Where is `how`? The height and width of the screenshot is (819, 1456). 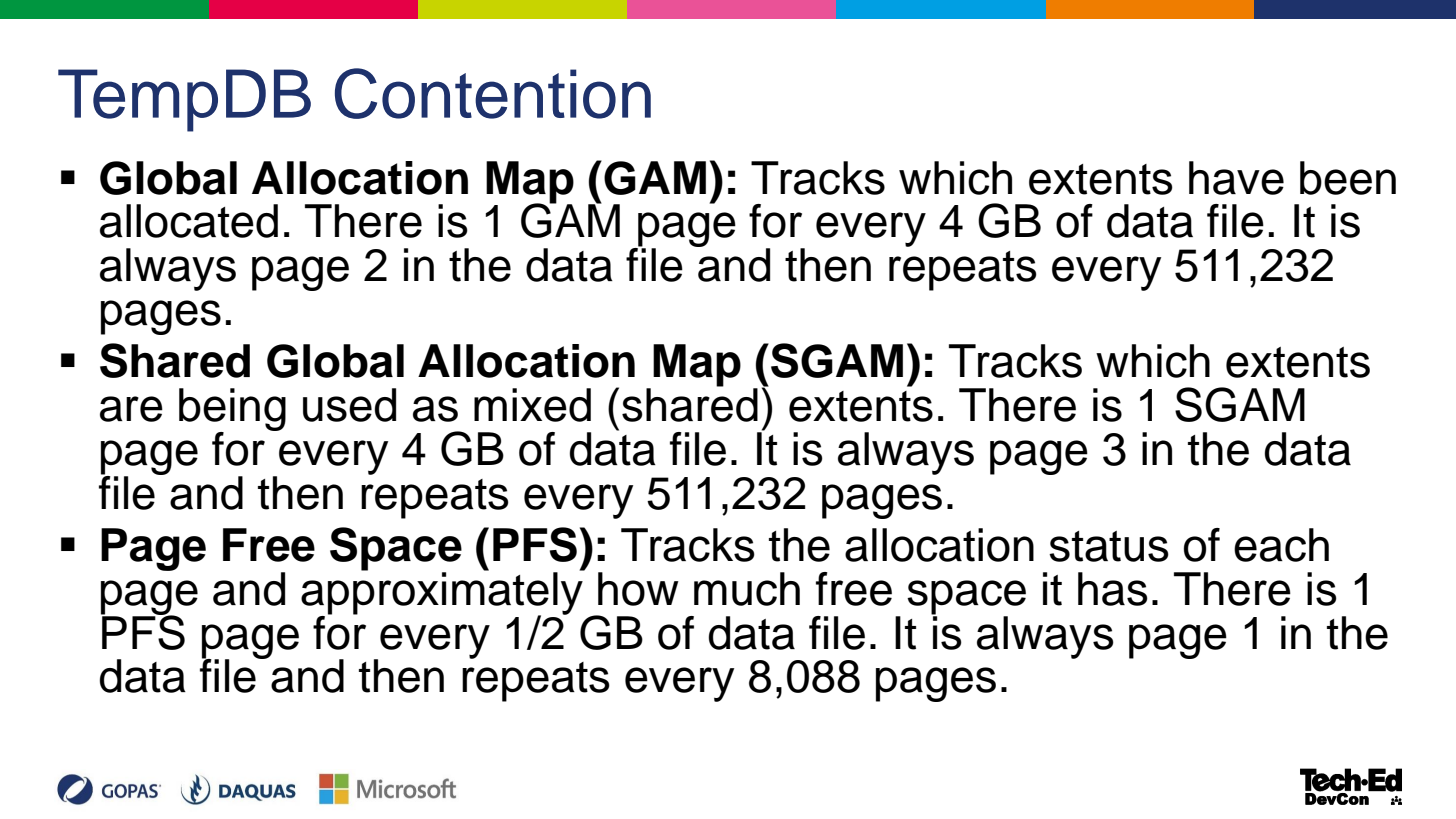 how is located at coordinates (638, 589).
